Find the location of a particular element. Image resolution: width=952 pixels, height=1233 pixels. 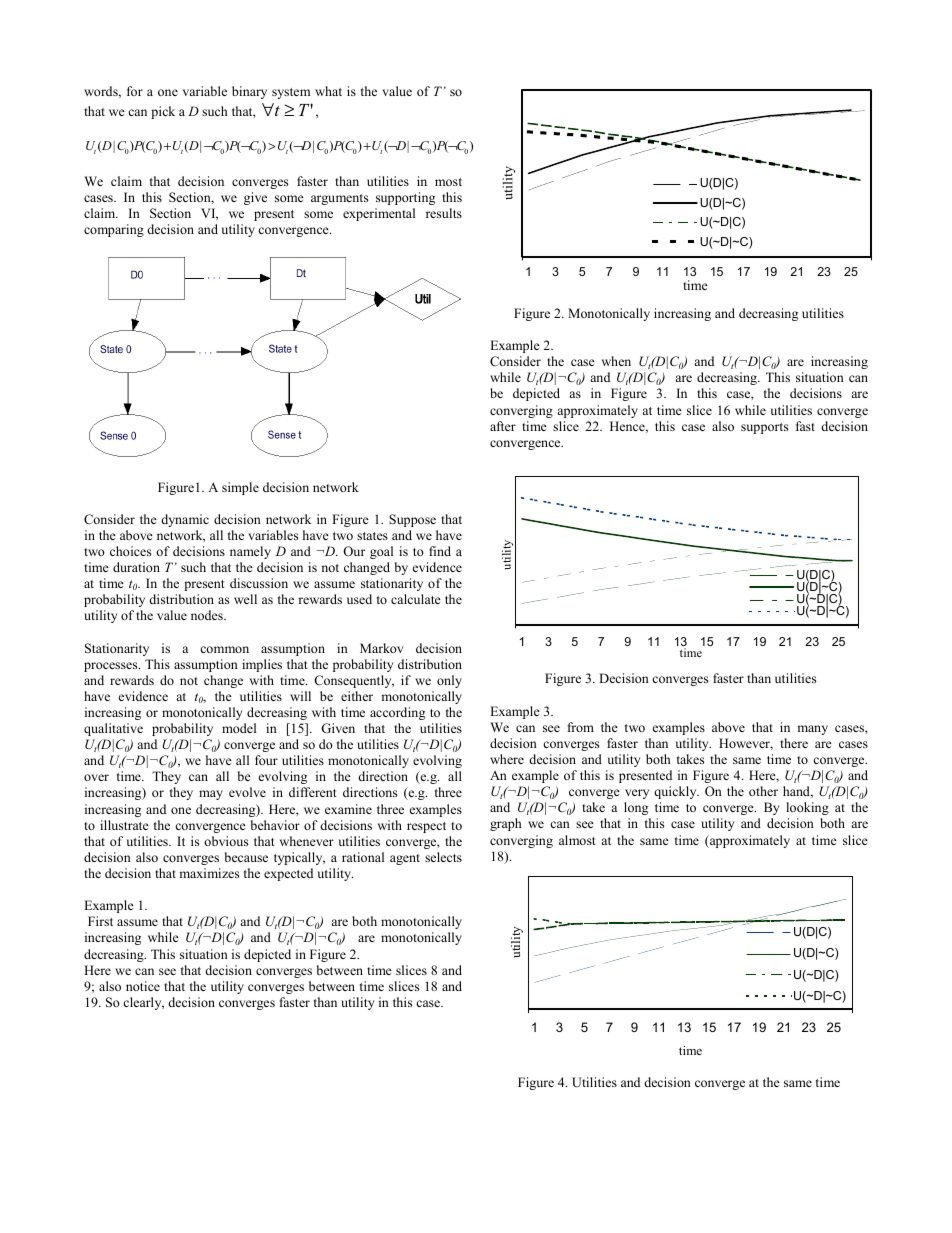

simple is located at coordinates (240, 488).
